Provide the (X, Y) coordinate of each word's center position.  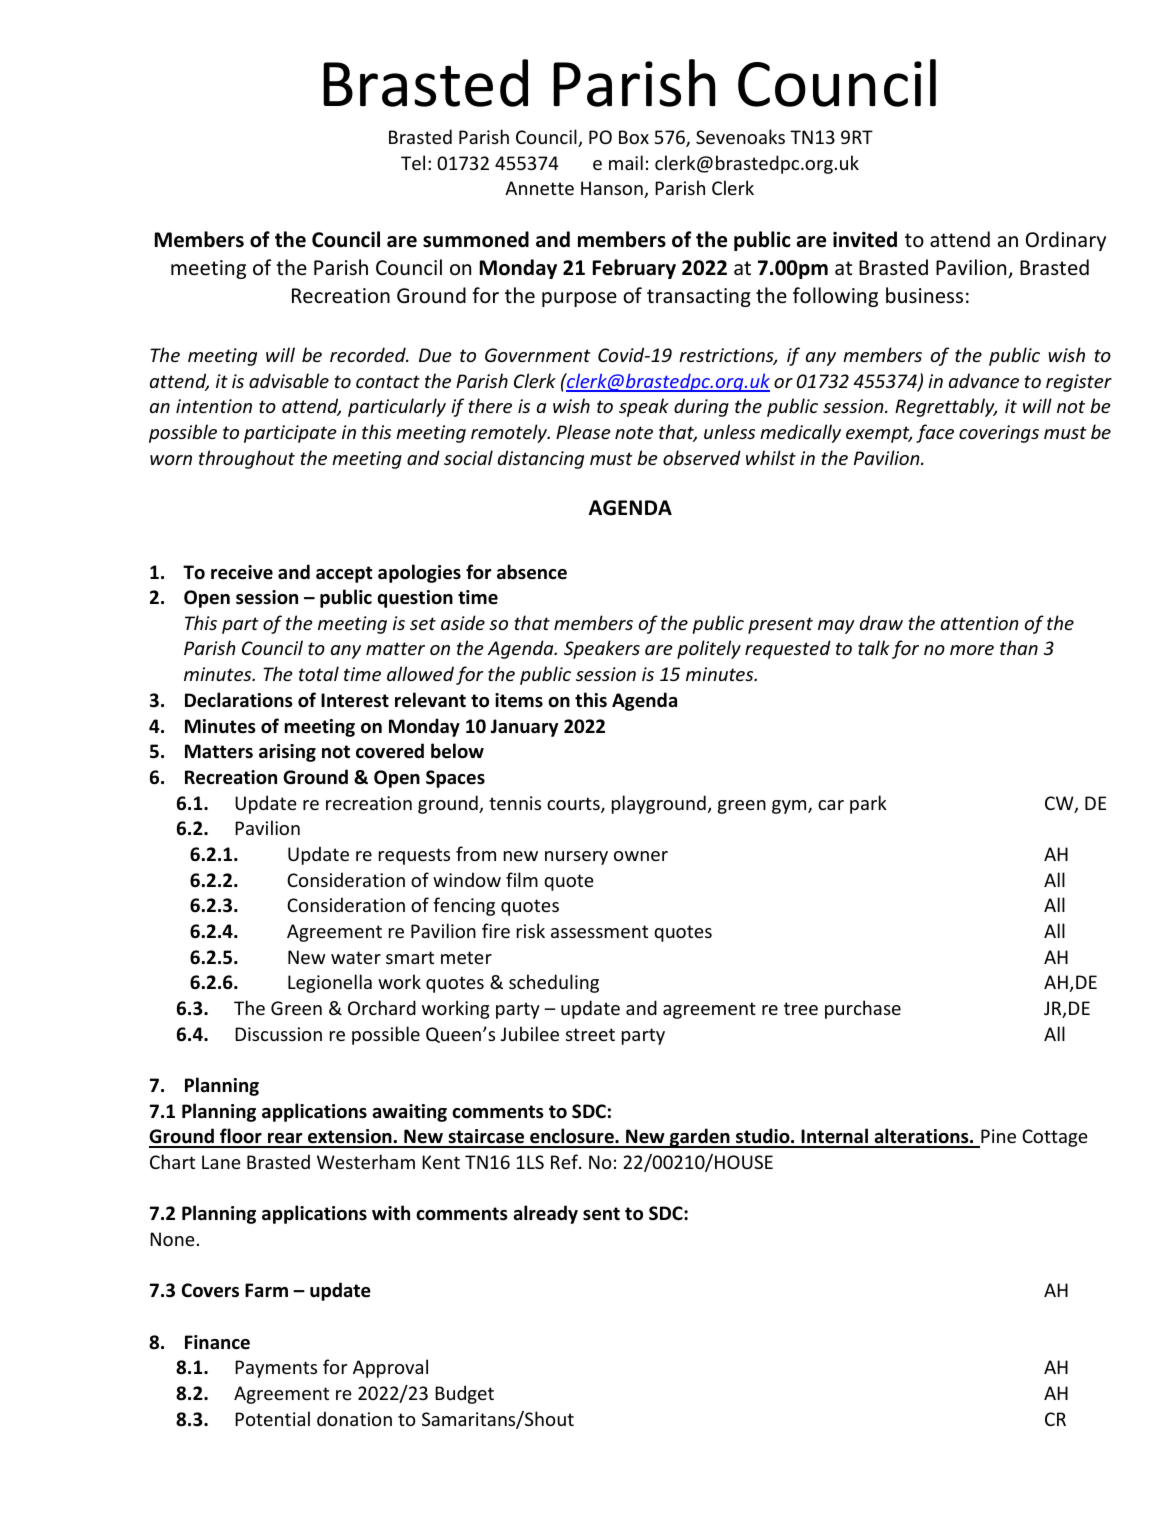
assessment (599, 931)
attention (980, 623)
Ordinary (1066, 241)
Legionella (330, 983)
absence (532, 572)
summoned (476, 239)
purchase (863, 1009)
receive (242, 572)
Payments (276, 1369)
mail (626, 162)
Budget (464, 1394)
